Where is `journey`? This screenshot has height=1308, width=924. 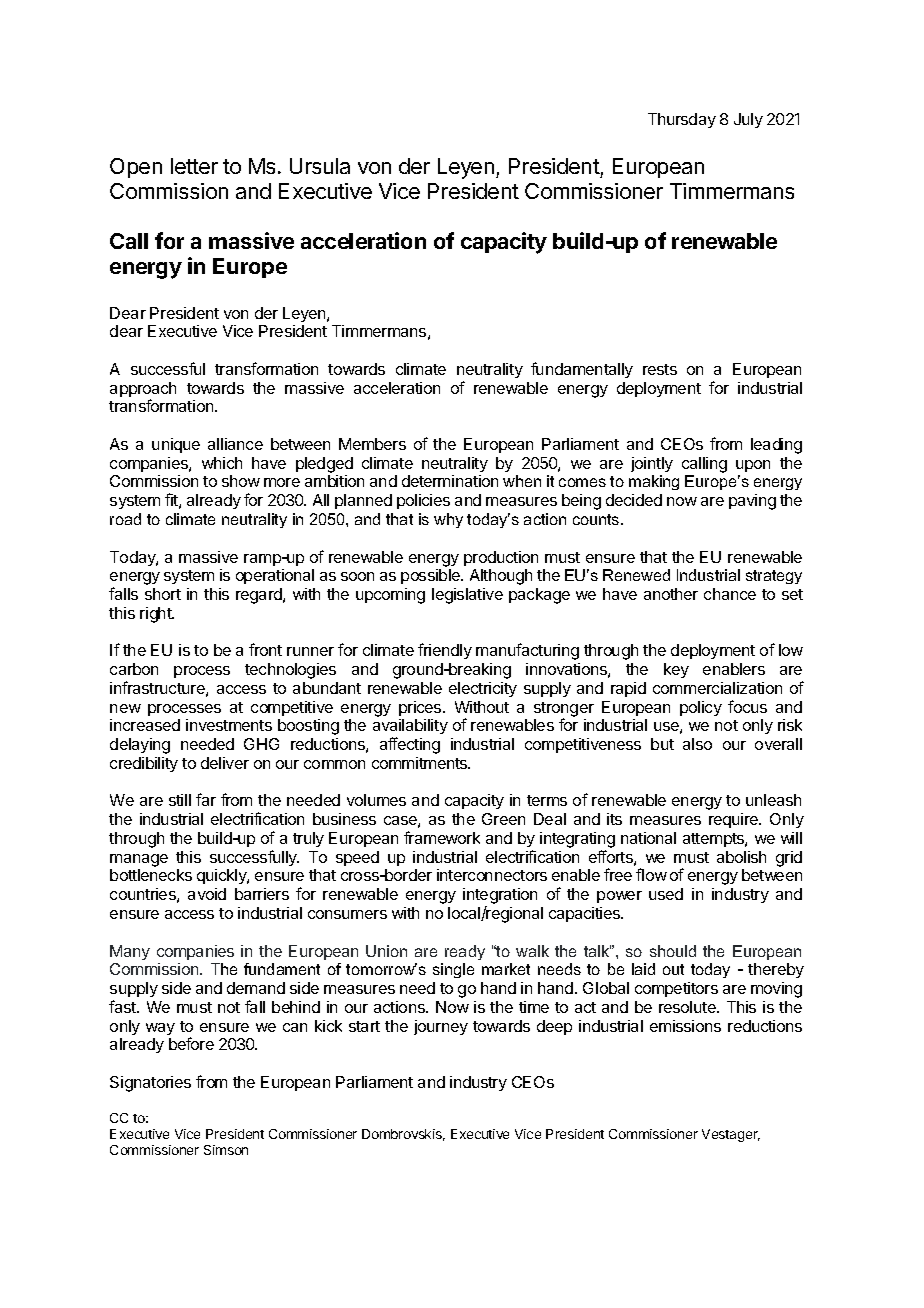
journey is located at coordinates (441, 1027).
